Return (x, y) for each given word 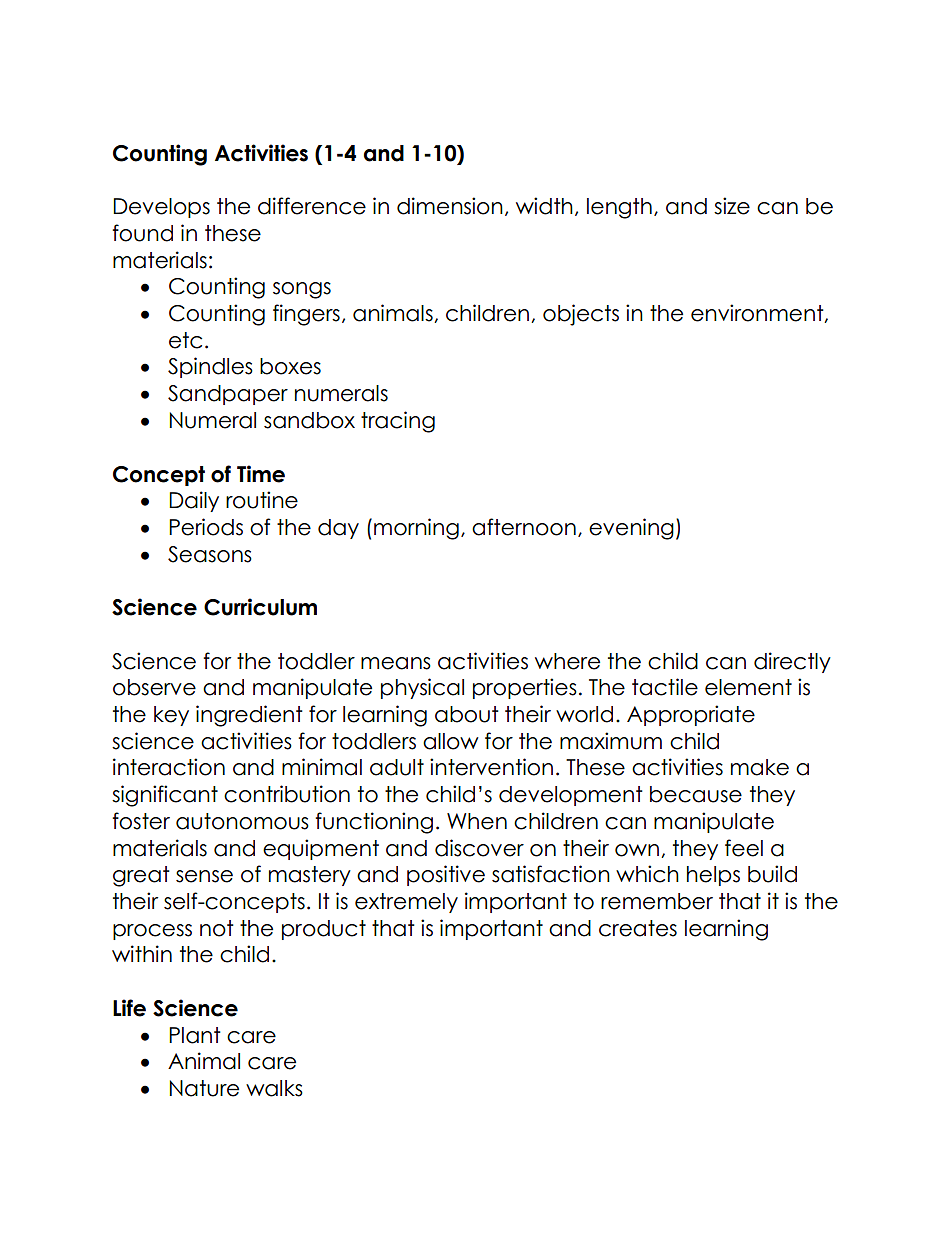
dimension (450, 206)
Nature (204, 1088)
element (748, 687)
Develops (161, 208)
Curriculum (260, 607)
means (396, 663)
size (732, 206)
